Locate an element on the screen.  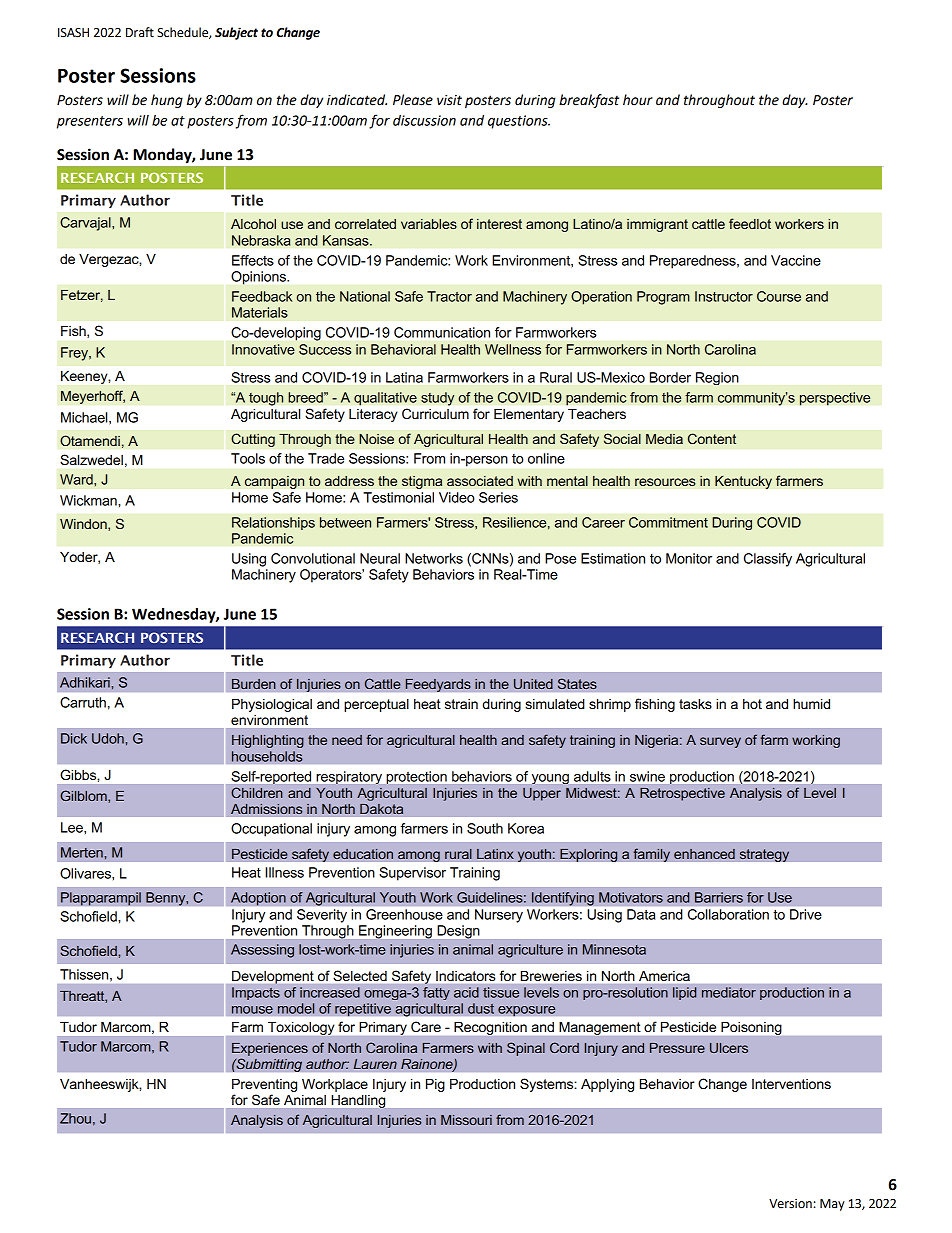
visit is located at coordinates (449, 100).
